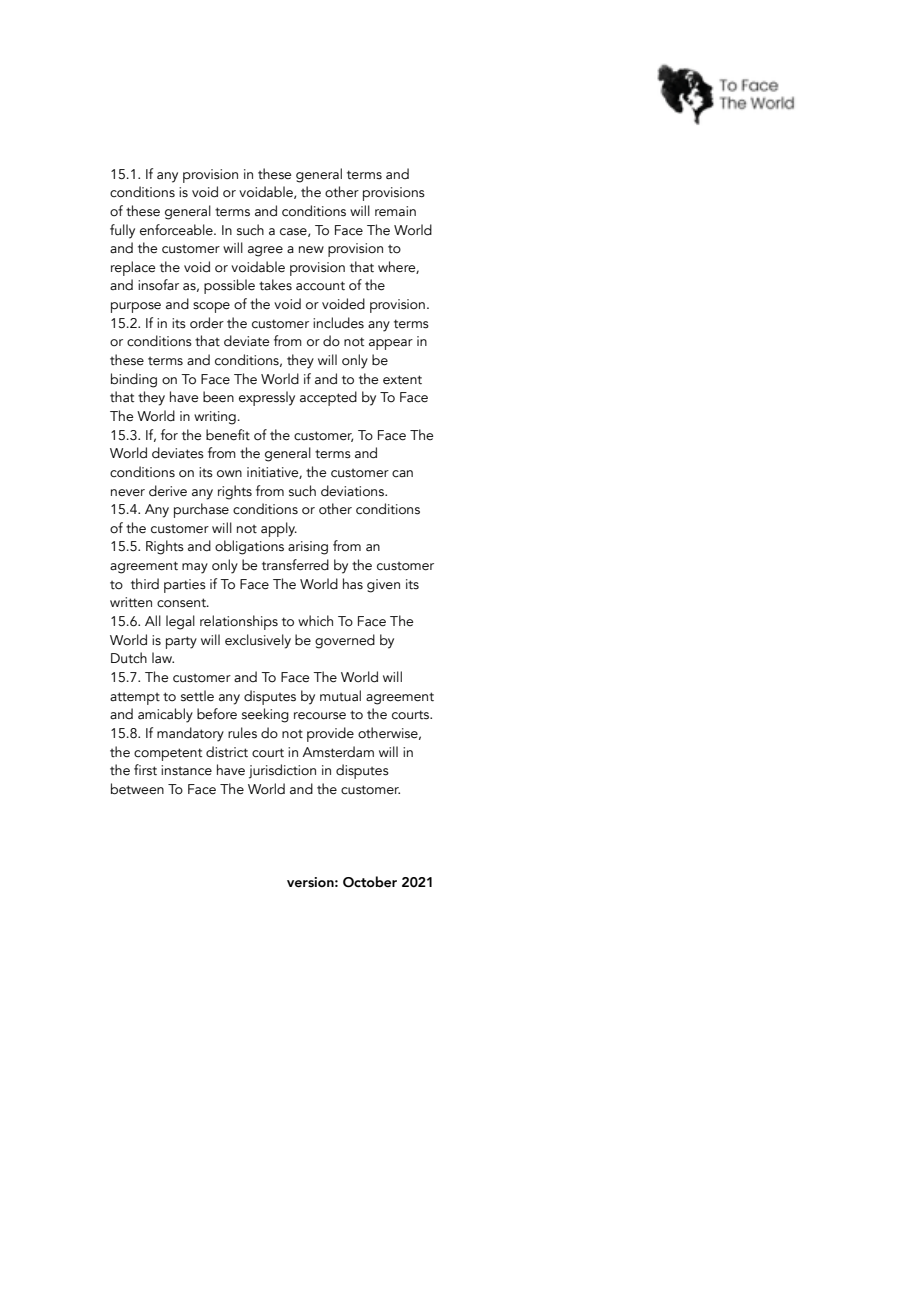 Image resolution: width=924 pixels, height=1308 pixels. What do you see at coordinates (275, 285) in the image?
I see `takes` at bounding box center [275, 285].
